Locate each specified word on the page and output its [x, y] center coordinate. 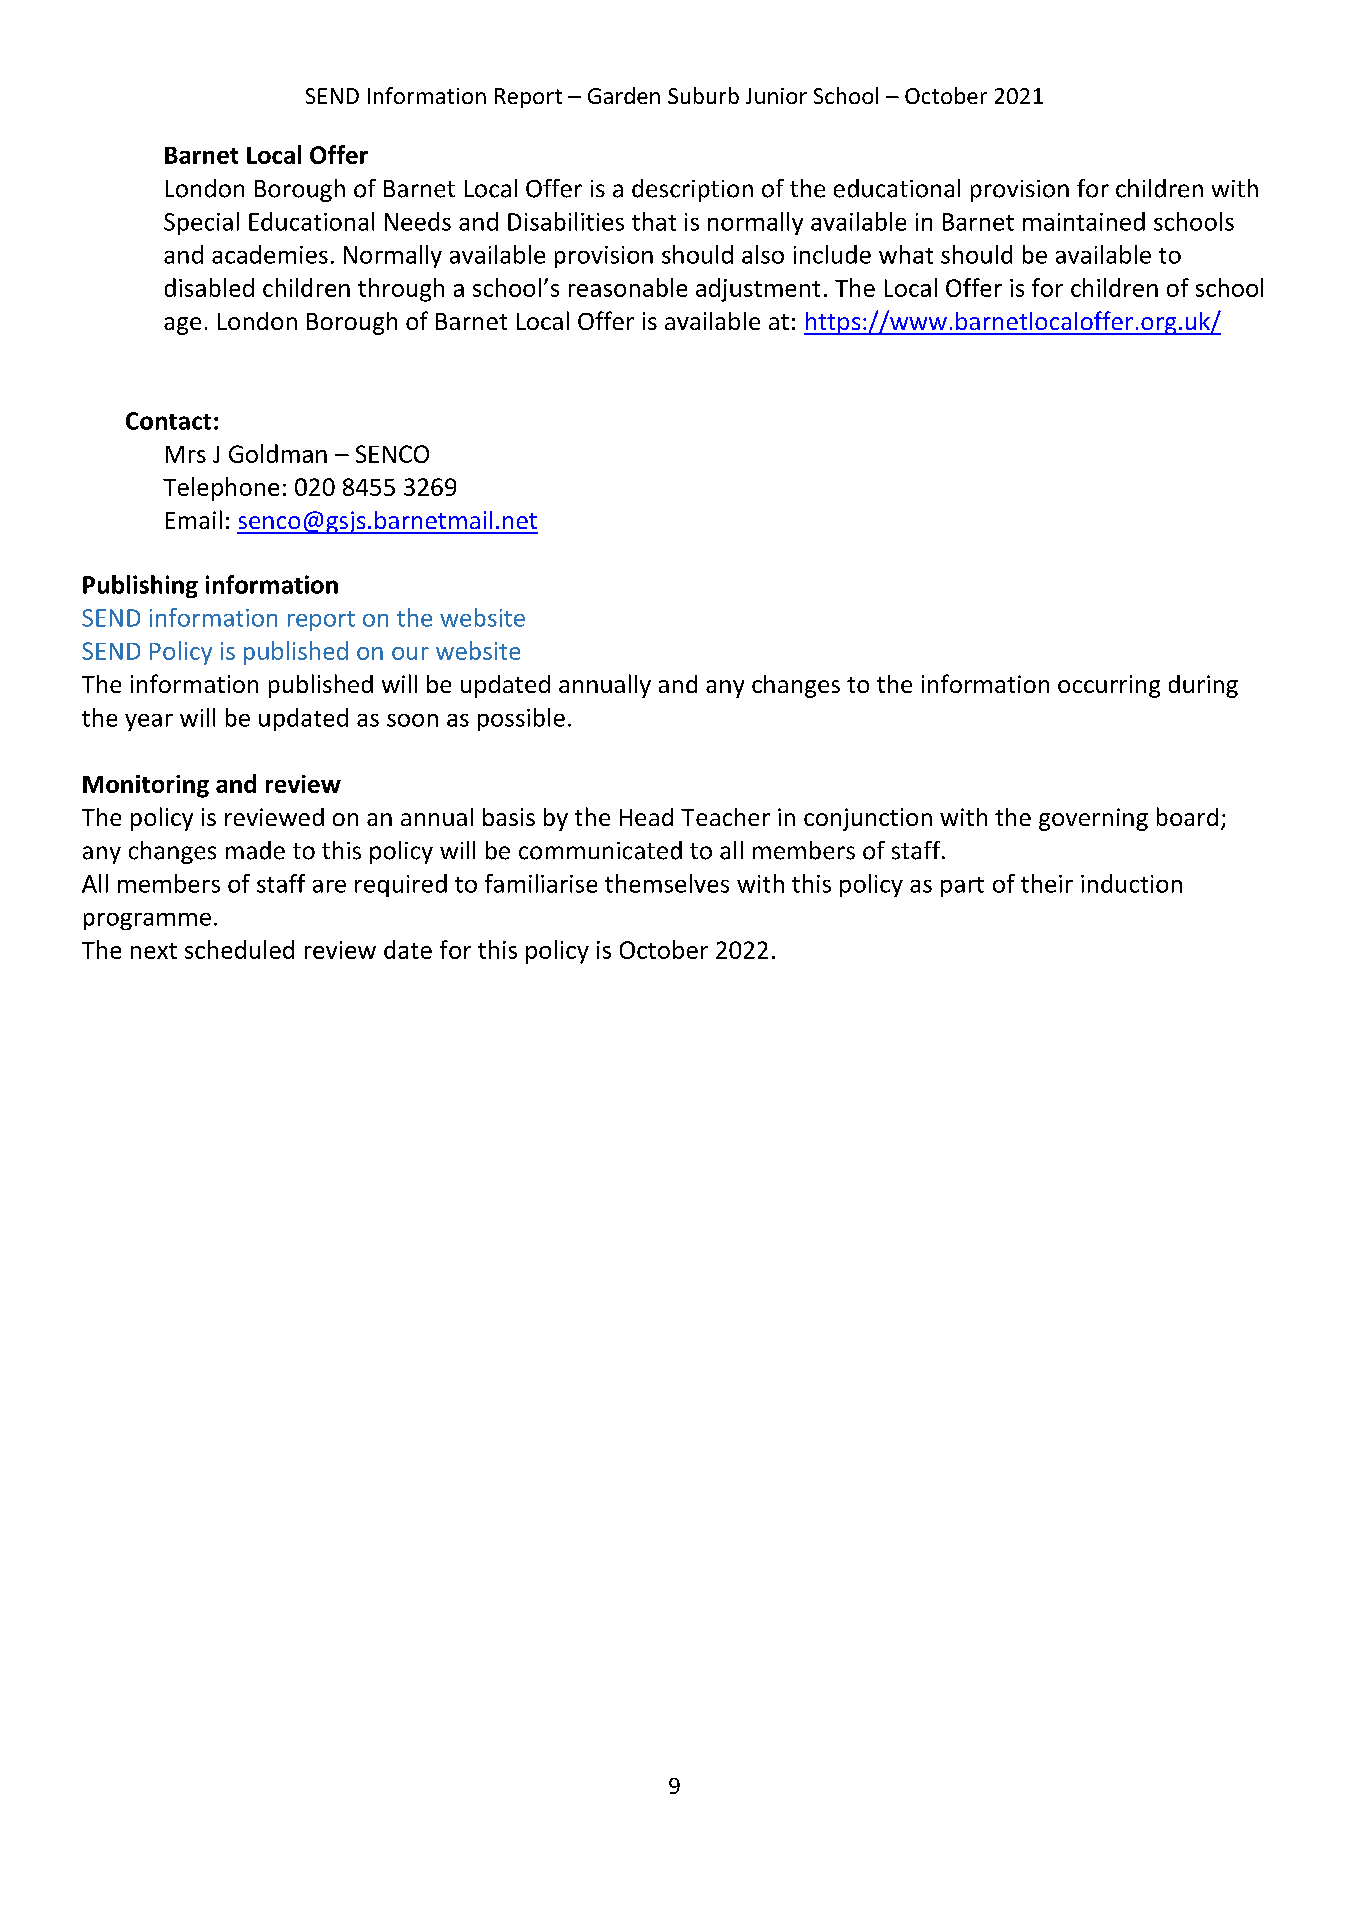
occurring [1109, 686]
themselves [667, 883]
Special [201, 223]
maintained [1084, 221]
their [1047, 883]
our [410, 653]
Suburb [703, 95]
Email [194, 519]
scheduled [239, 949]
